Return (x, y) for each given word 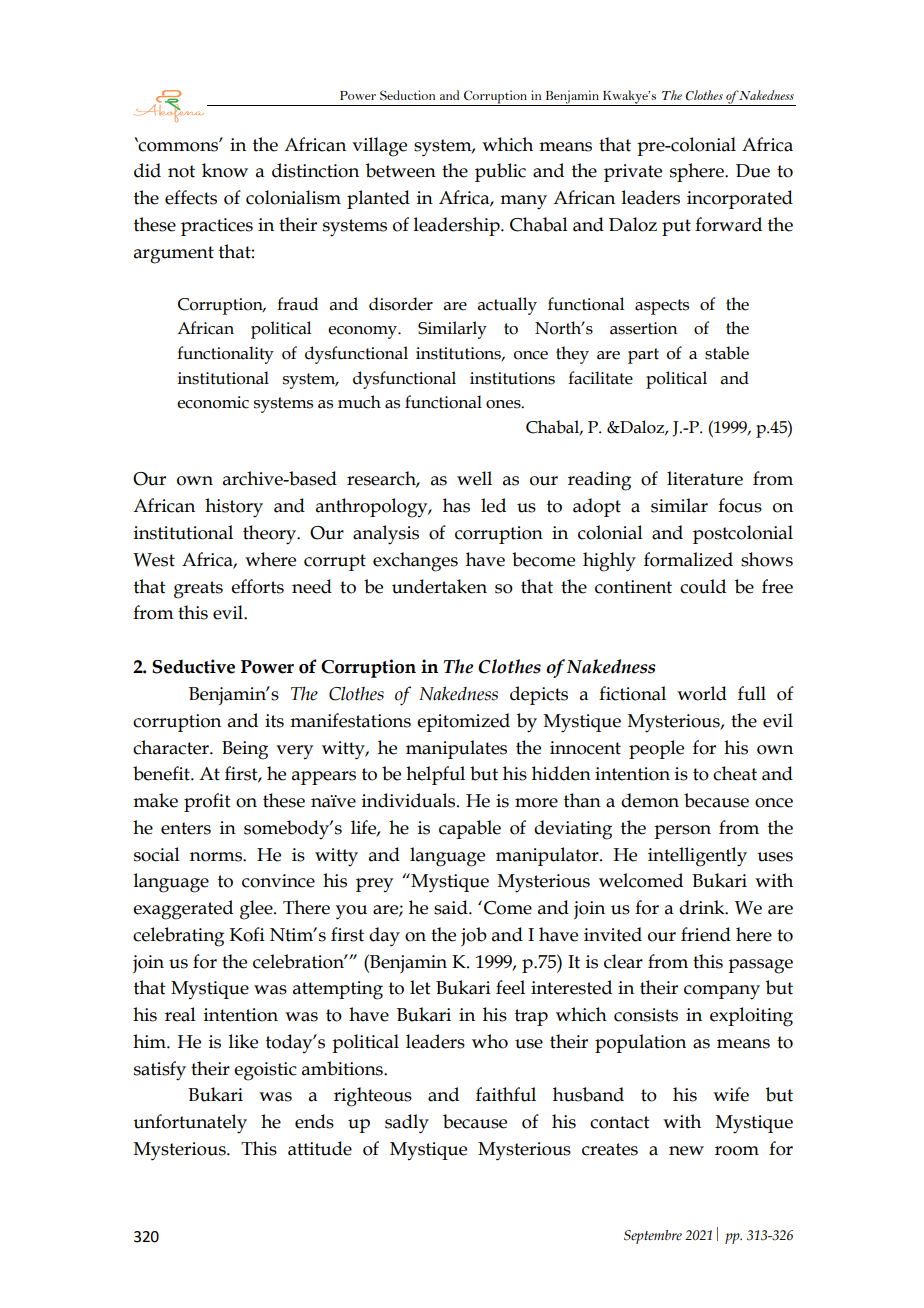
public (500, 172)
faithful (506, 1094)
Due (753, 171)
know (225, 170)
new (686, 1151)
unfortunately (190, 1124)
